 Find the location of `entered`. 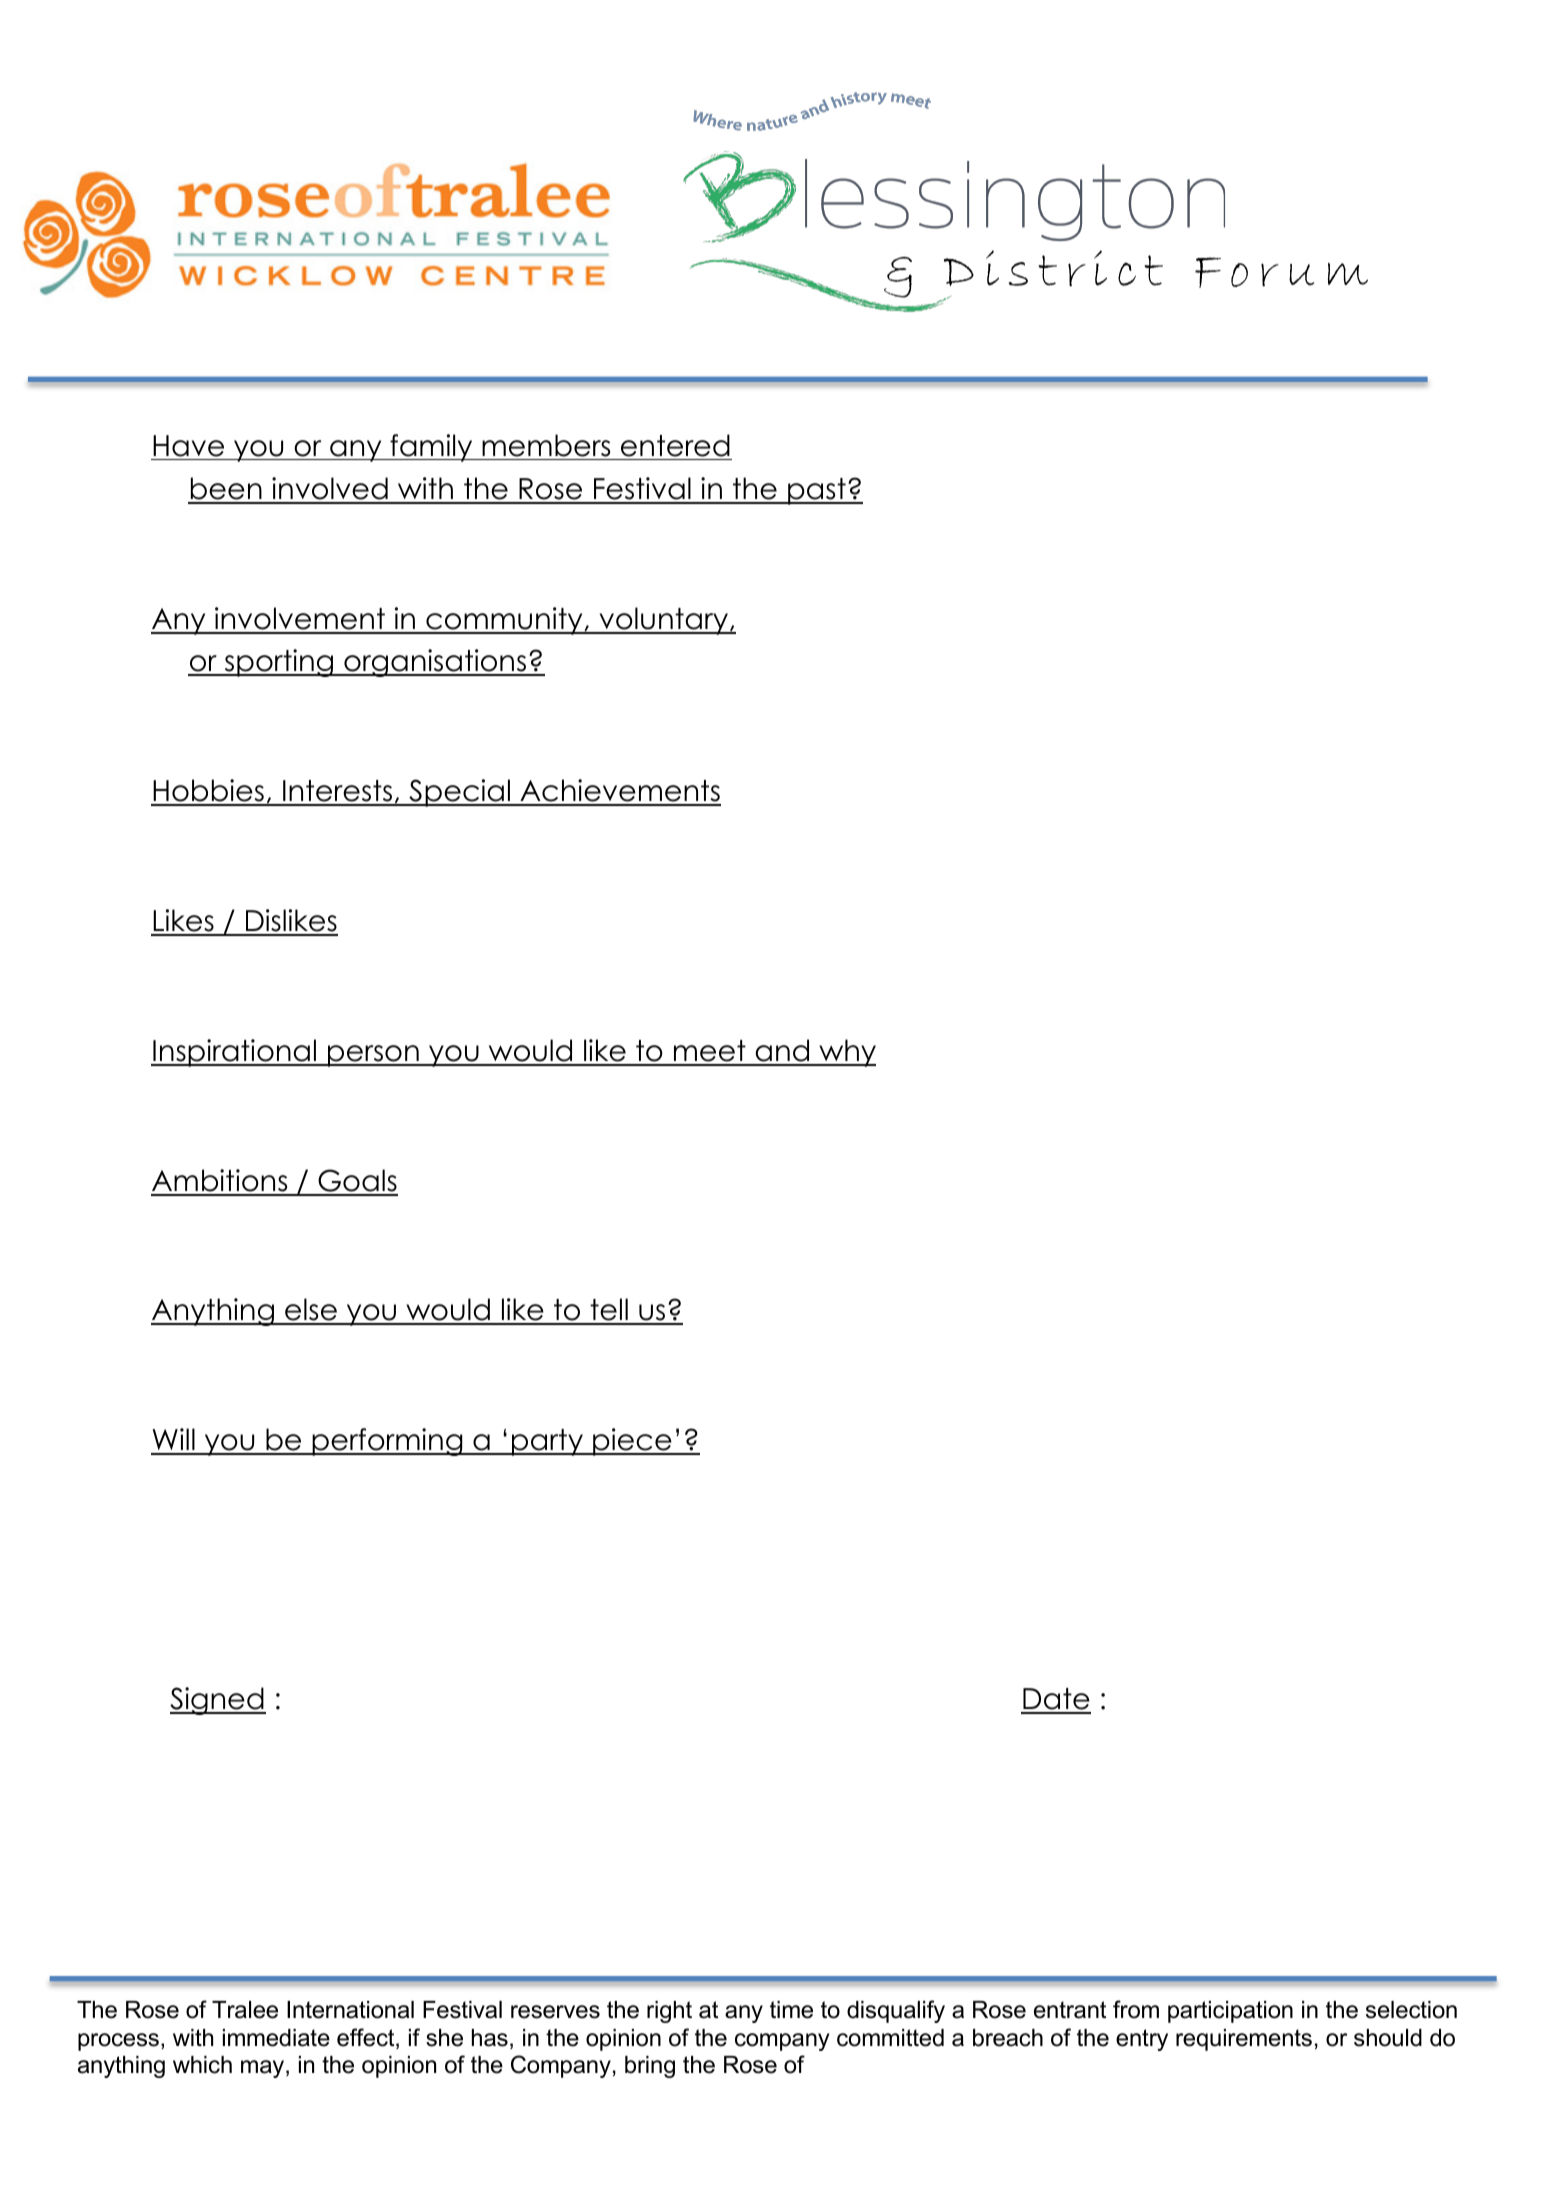

entered is located at coordinates (675, 445).
